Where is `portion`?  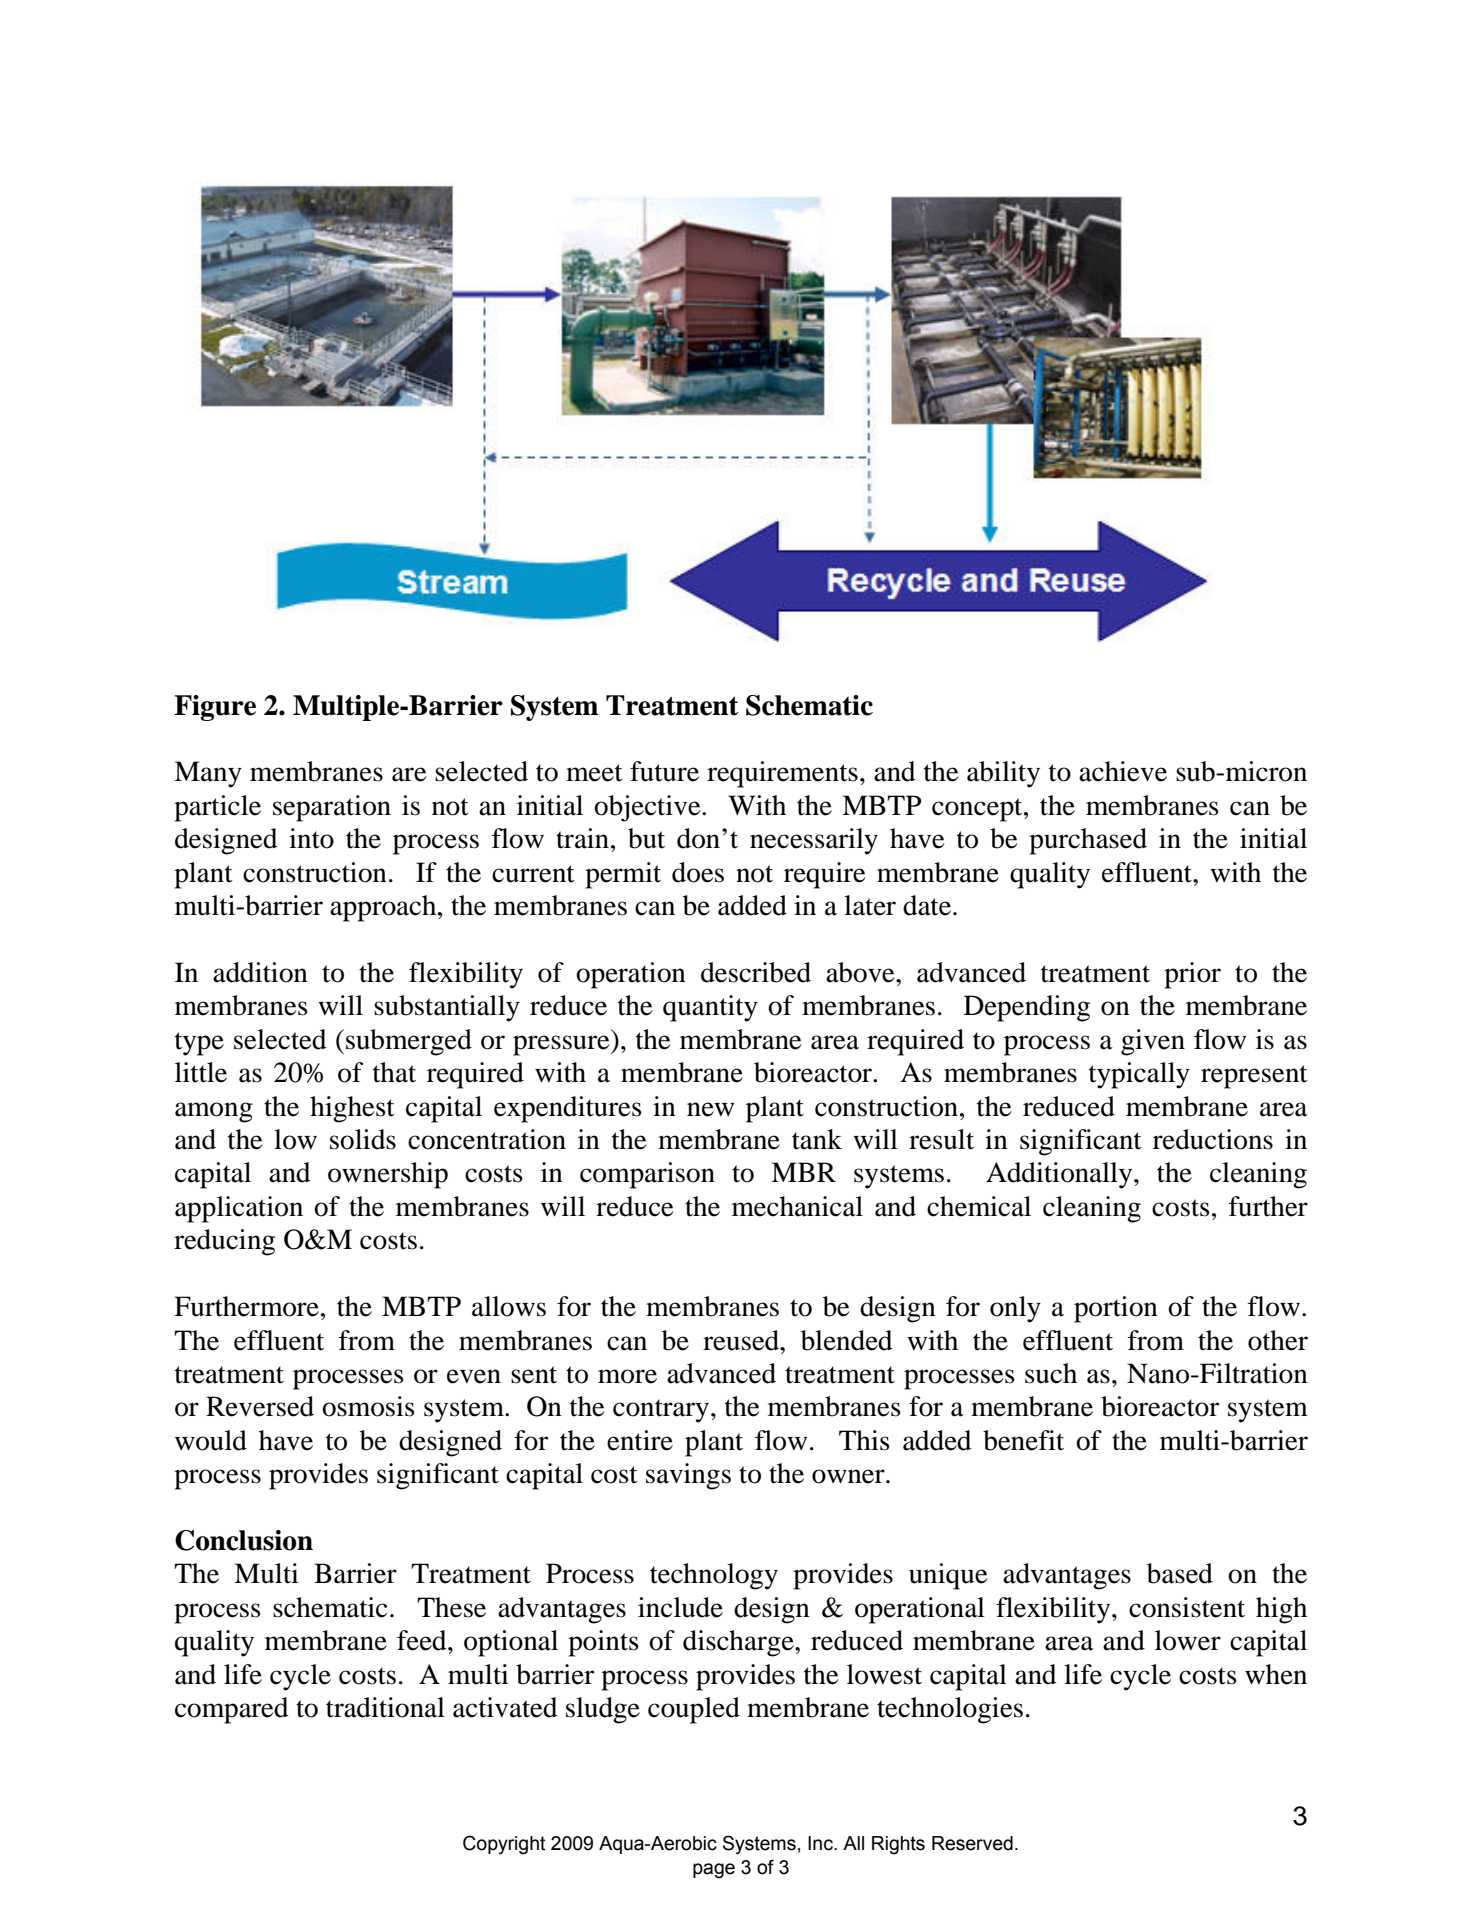 portion is located at coordinates (1116, 1309).
